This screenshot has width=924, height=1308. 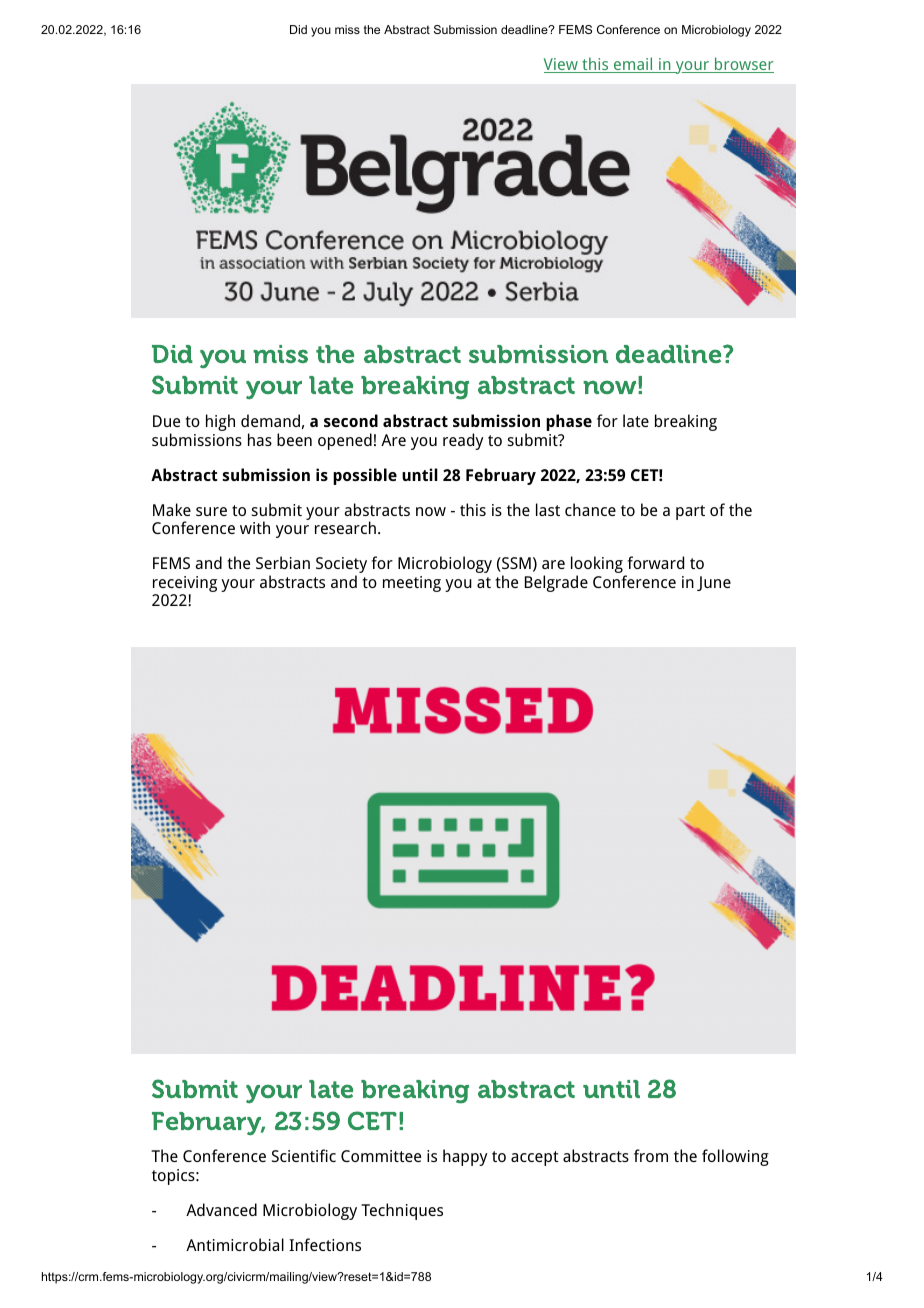 I want to click on meeting, so click(x=412, y=584).
